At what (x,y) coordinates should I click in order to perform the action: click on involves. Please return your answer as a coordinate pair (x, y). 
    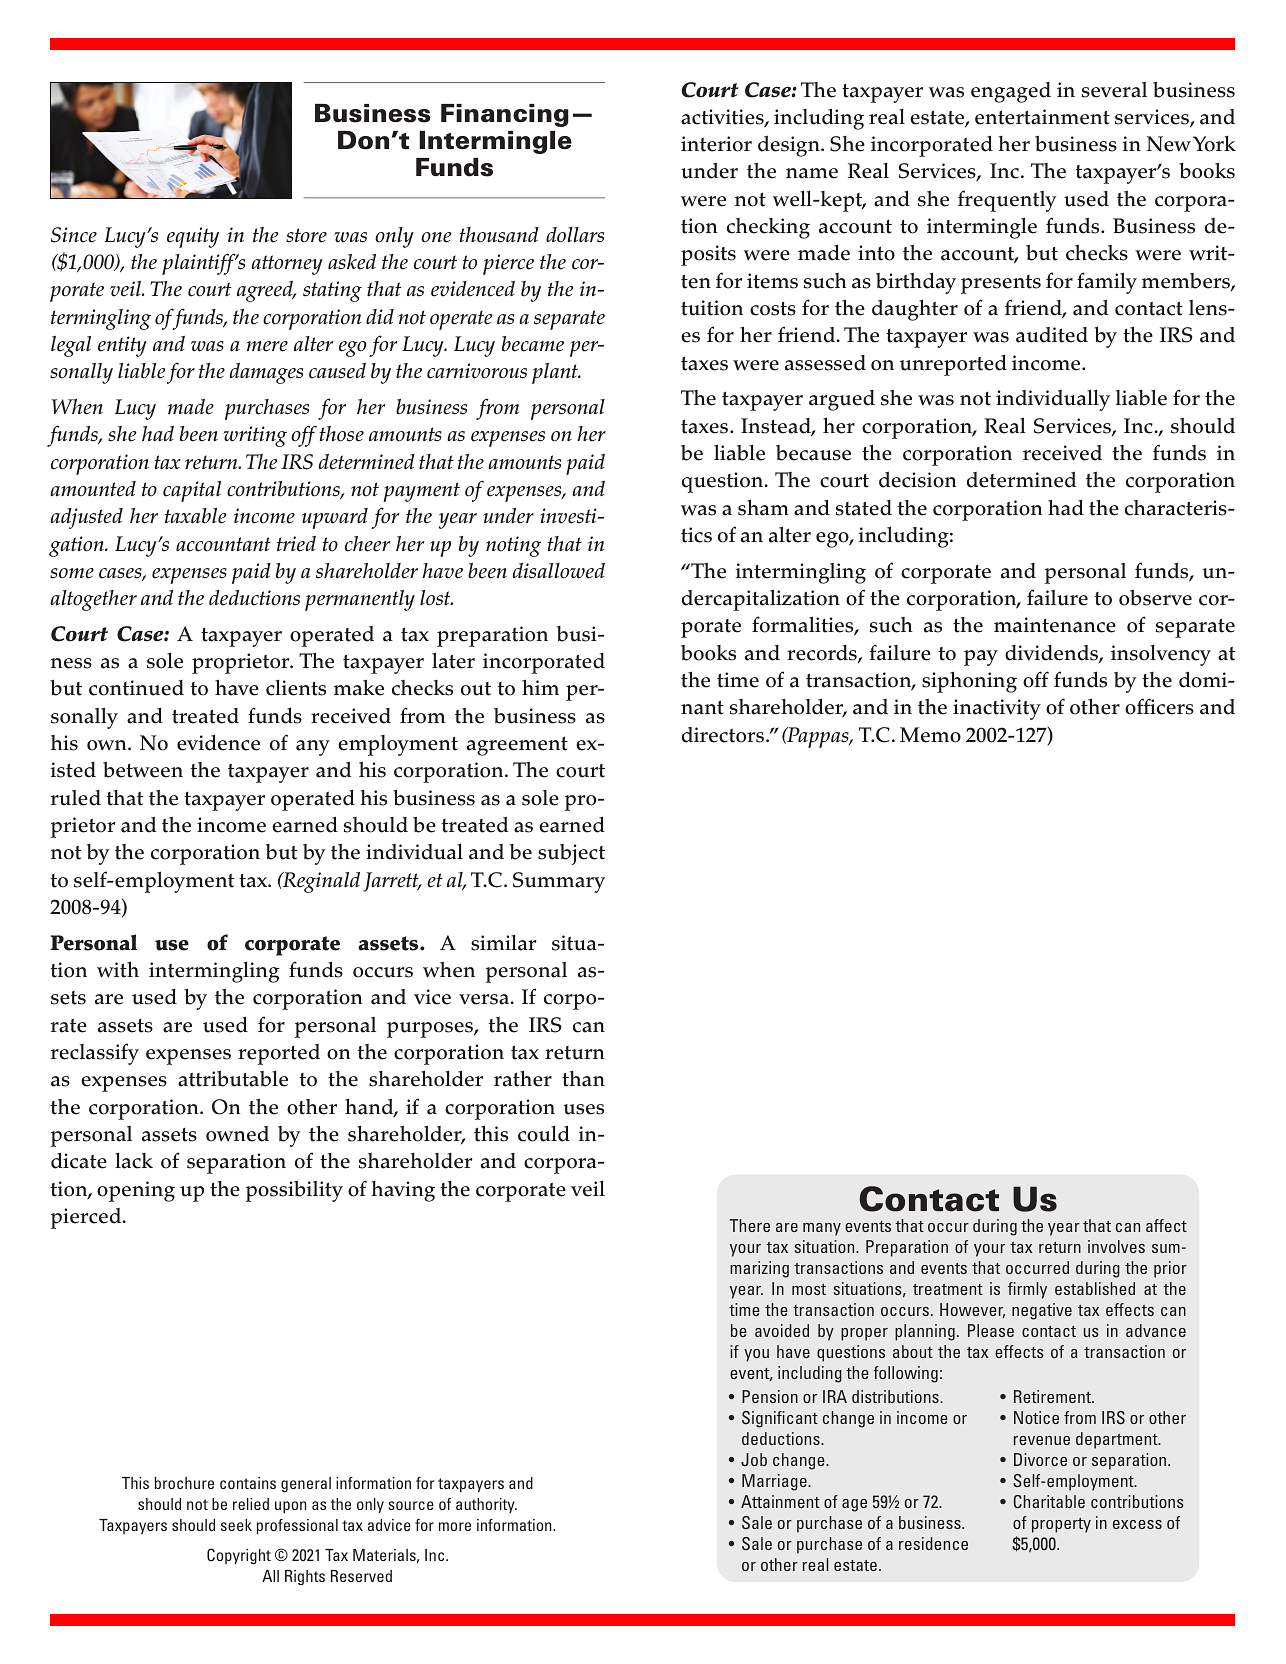
    Looking at the image, I should click on (1116, 1246).
